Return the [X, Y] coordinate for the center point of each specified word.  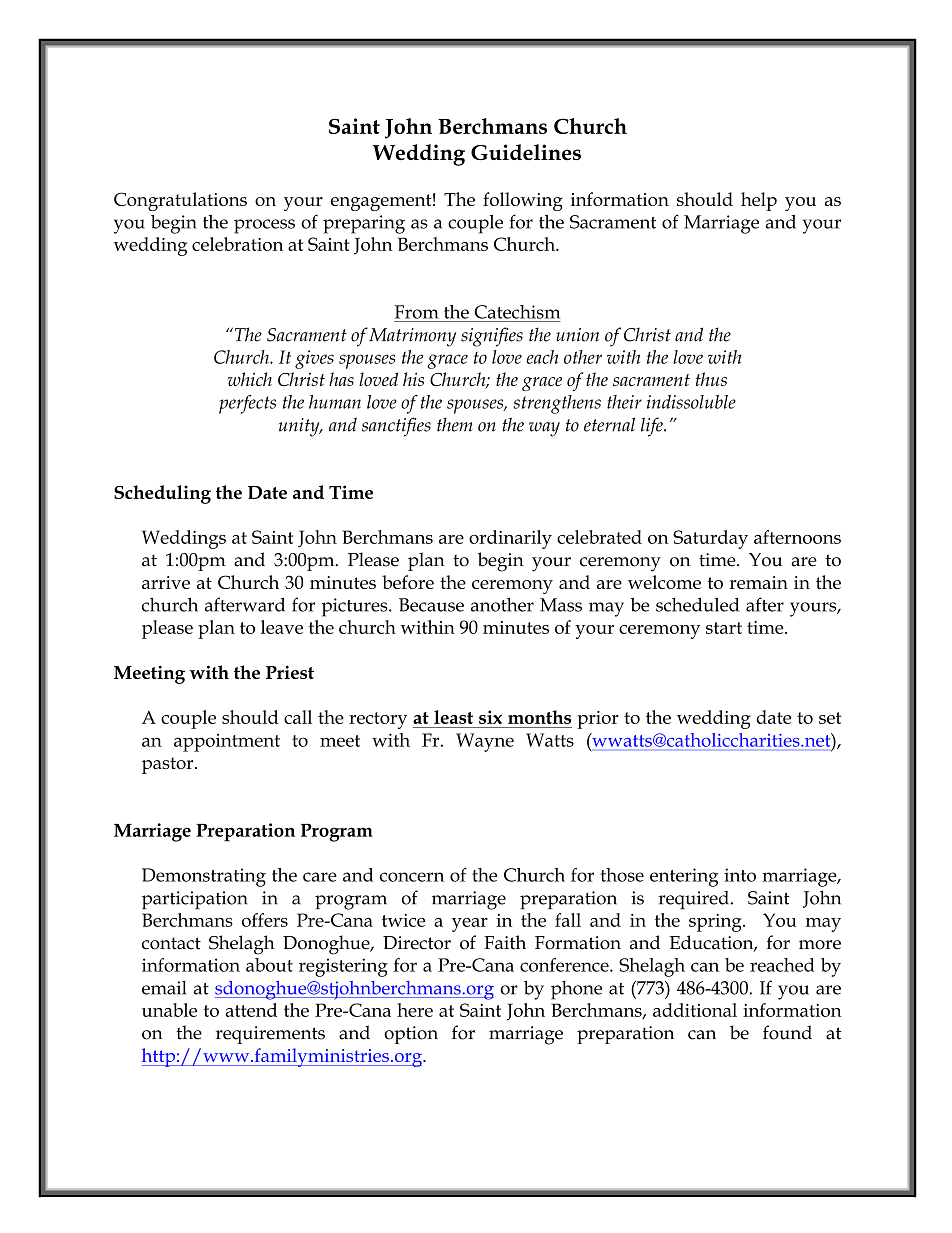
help [759, 201]
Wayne [485, 742]
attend [251, 1010]
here [415, 1010]
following [523, 201]
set [830, 718]
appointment [227, 742]
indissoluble [691, 402]
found [787, 1032]
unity [300, 427]
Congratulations [180, 201]
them [455, 425]
